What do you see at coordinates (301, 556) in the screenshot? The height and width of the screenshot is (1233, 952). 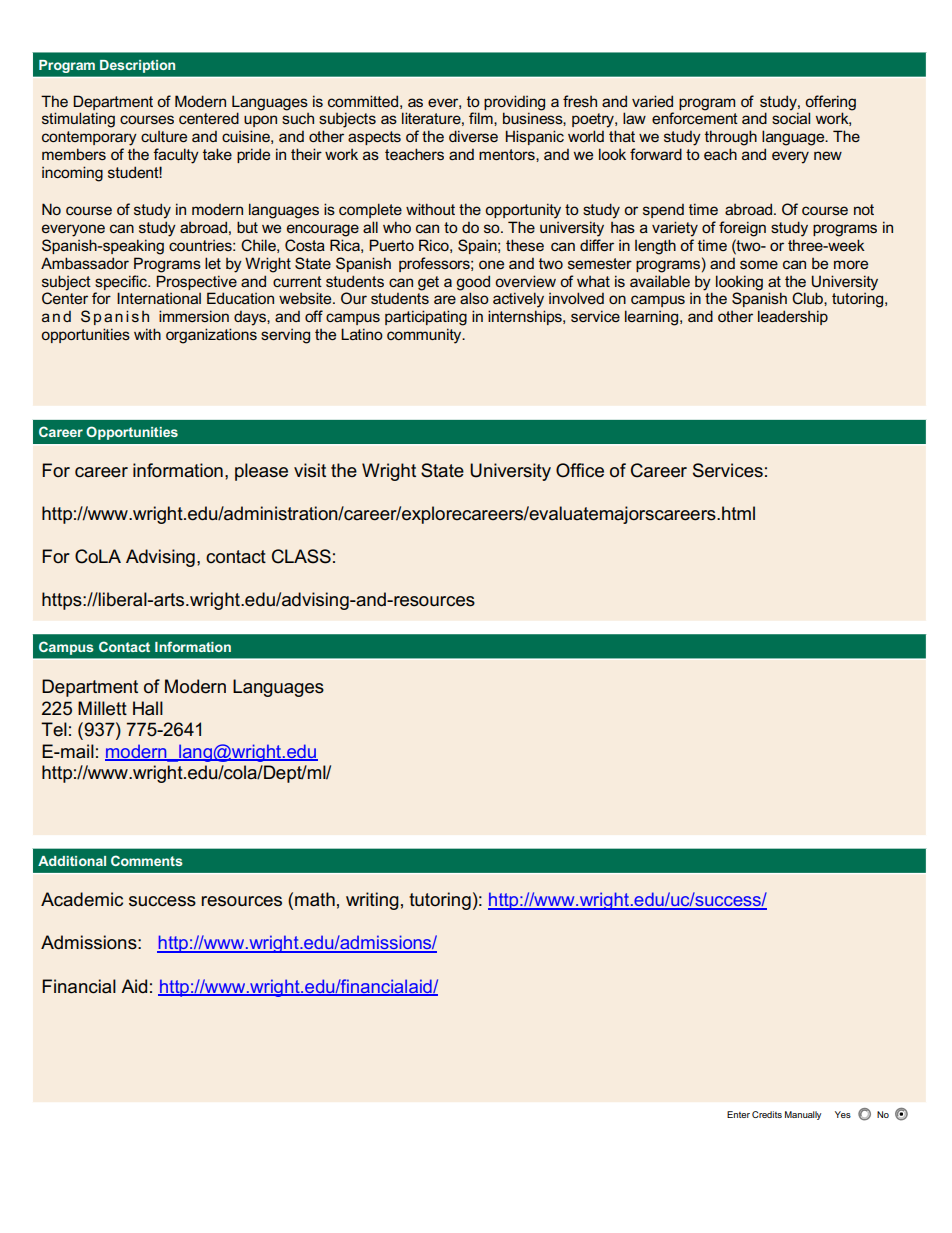 I see `CLASS` at bounding box center [301, 556].
